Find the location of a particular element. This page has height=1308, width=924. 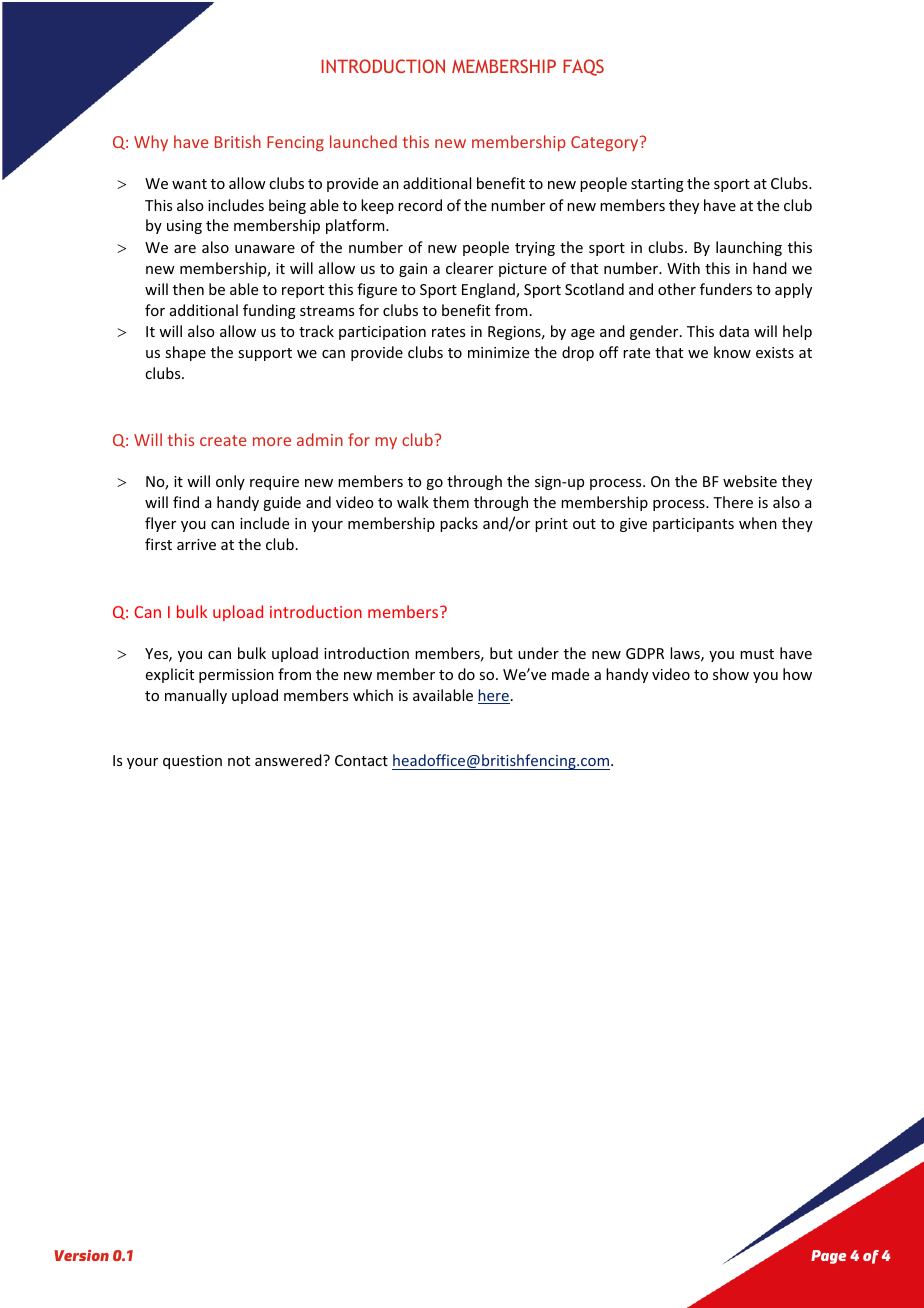

starting is located at coordinates (657, 185).
